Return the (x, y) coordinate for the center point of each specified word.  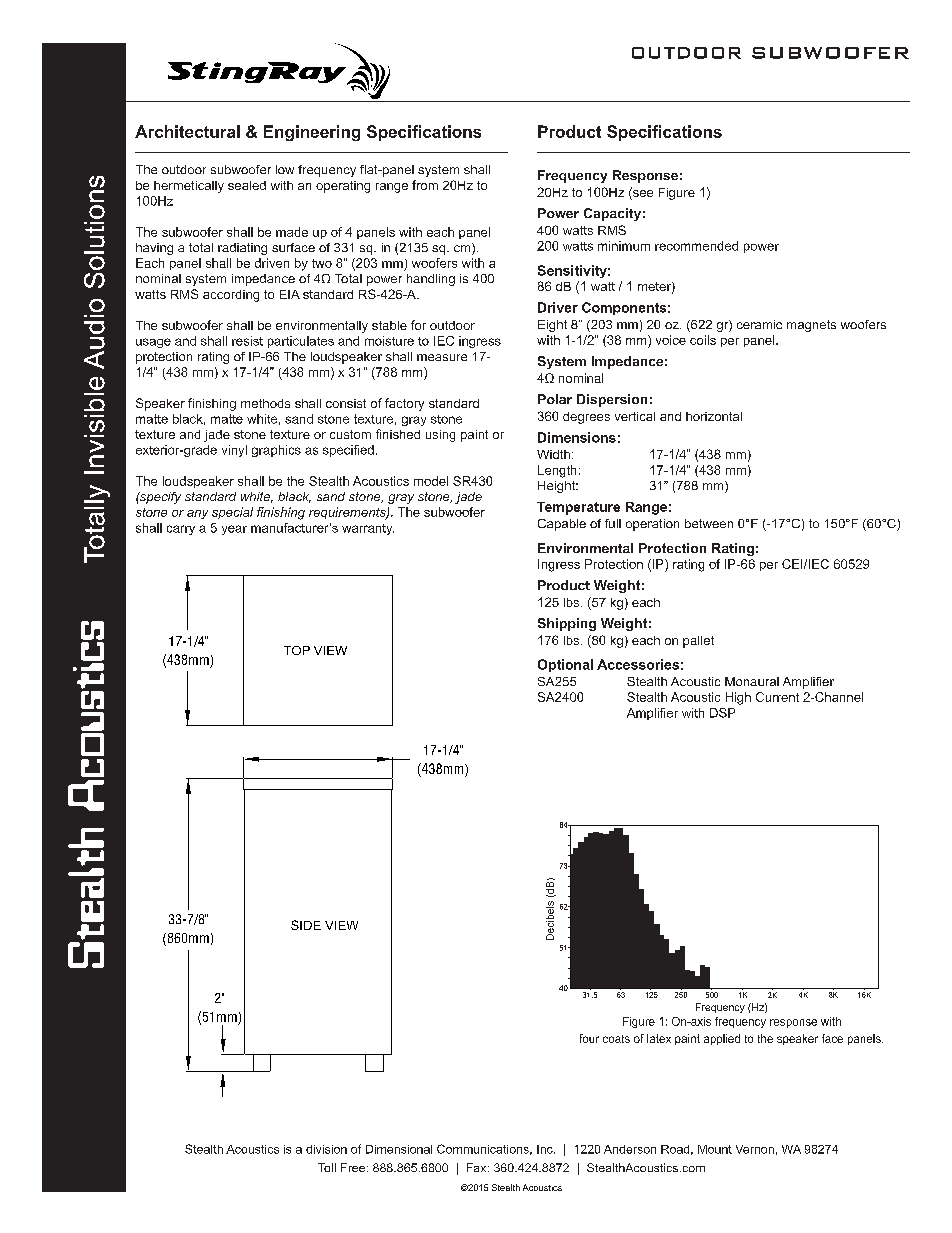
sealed (247, 185)
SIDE (306, 925)
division (326, 1149)
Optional (565, 665)
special (232, 513)
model (431, 481)
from (425, 185)
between (709, 523)
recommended (696, 246)
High (738, 698)
